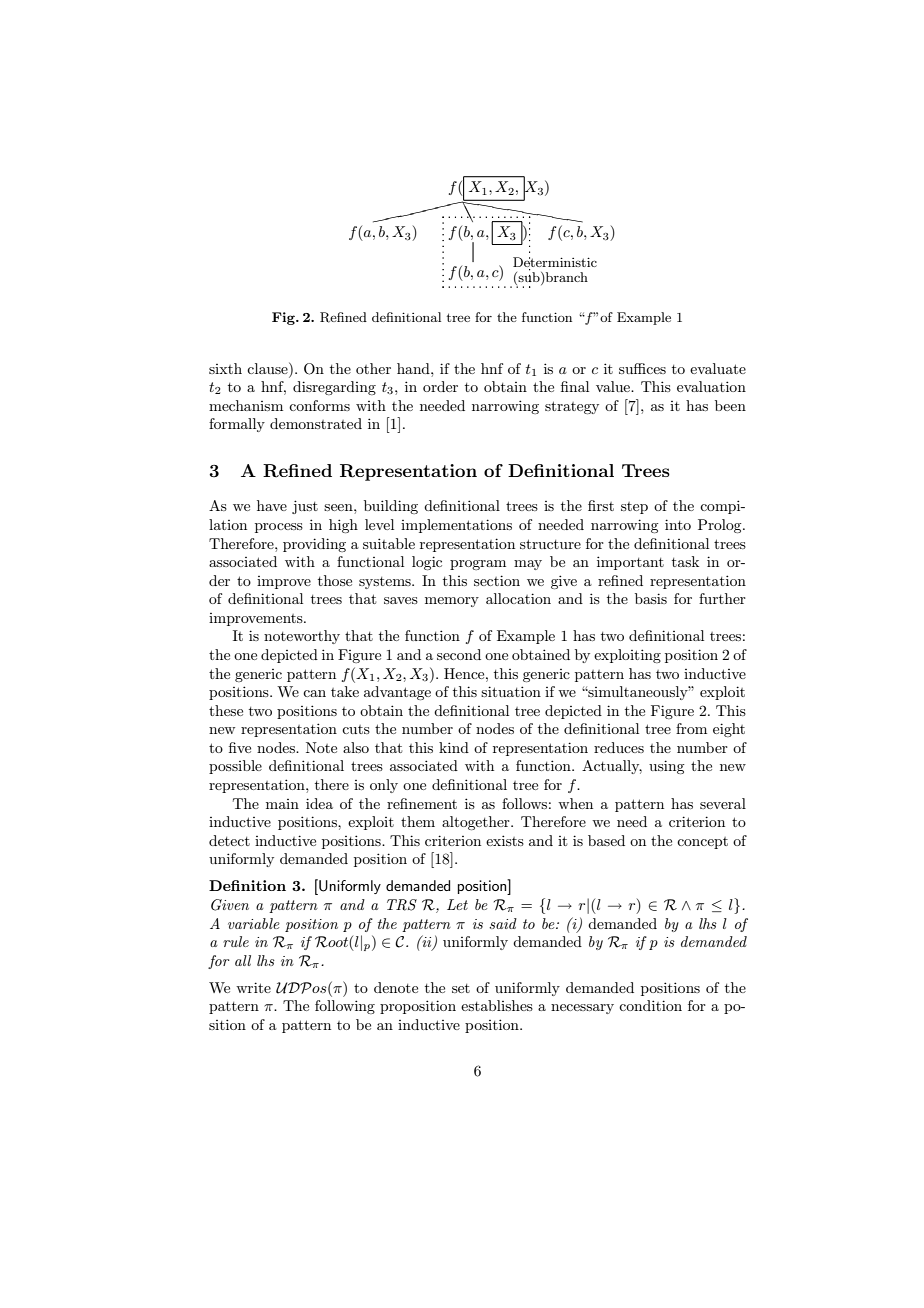 Image resolution: width=924 pixels, height=1308 pixels. I want to click on Deterministic, so click(555, 263).
